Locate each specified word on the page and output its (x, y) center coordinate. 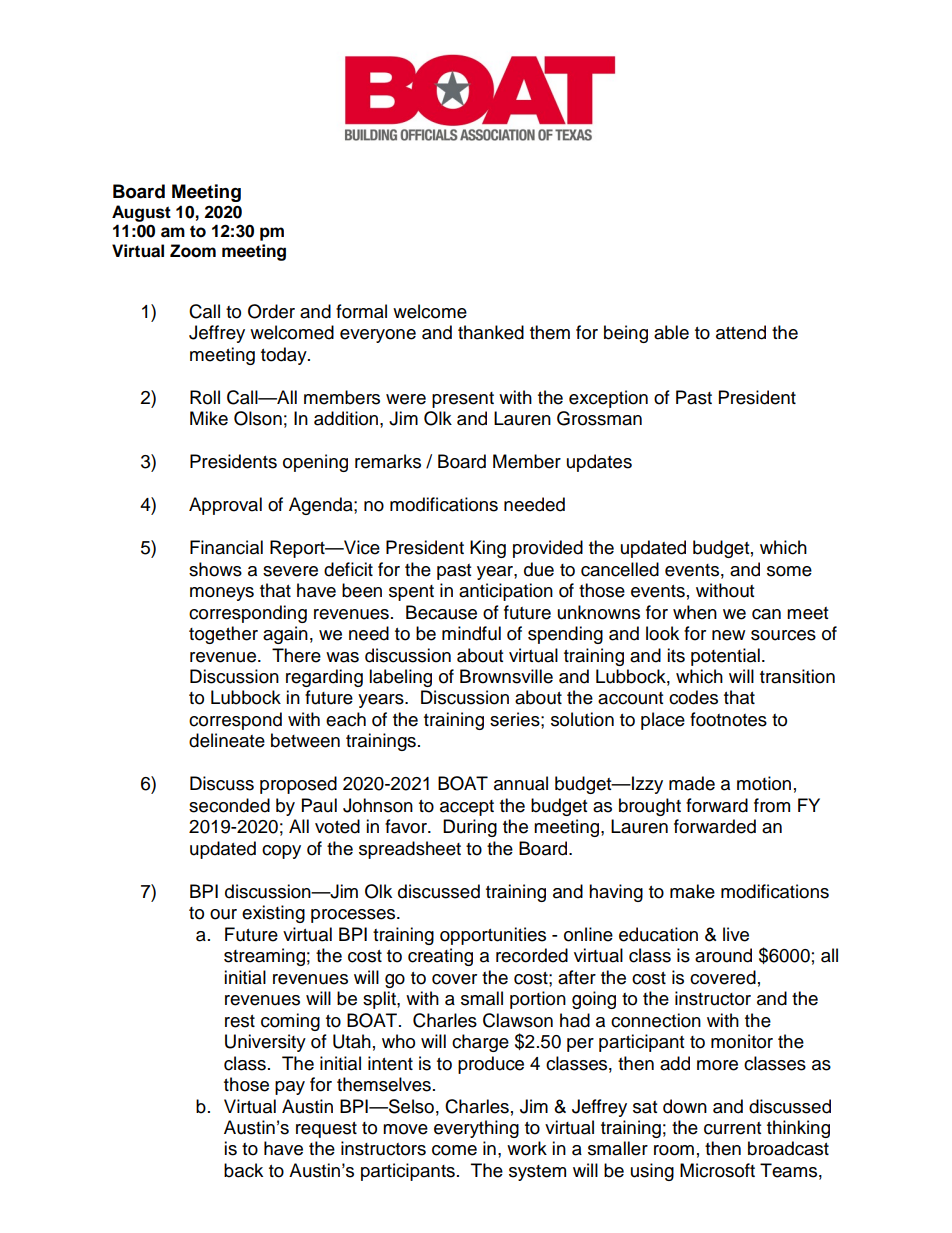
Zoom (193, 251)
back (243, 1170)
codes (693, 697)
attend (741, 332)
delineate (227, 740)
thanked (491, 332)
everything (476, 1129)
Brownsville (506, 676)
